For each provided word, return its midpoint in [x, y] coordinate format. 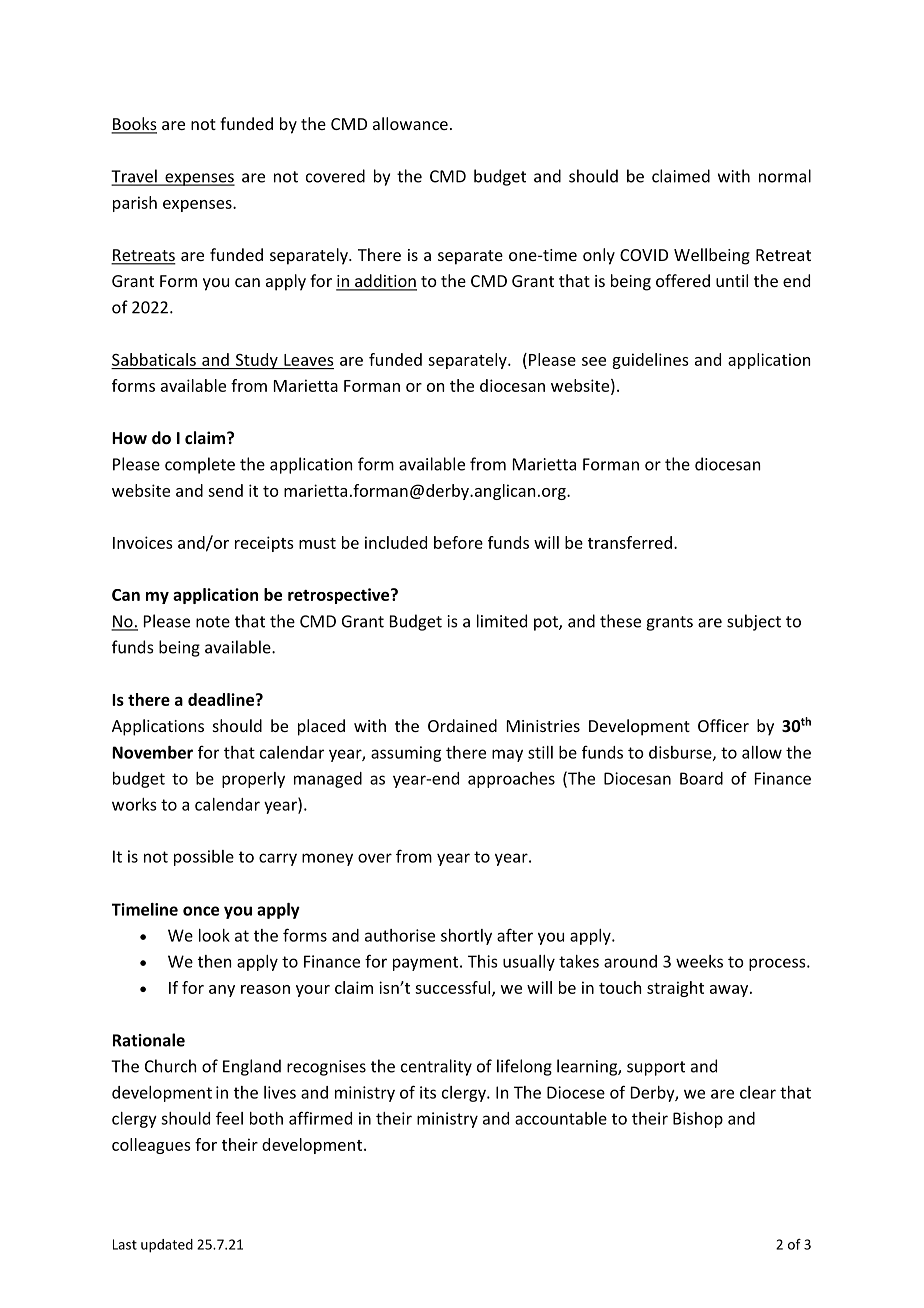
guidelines [650, 361]
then [214, 961]
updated [167, 1246]
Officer [723, 725]
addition [385, 282]
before [458, 542]
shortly [466, 937]
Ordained [462, 725]
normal [785, 176]
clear [758, 1092]
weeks [699, 961]
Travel [135, 177]
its [428, 1092]
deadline [222, 699]
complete [200, 465]
